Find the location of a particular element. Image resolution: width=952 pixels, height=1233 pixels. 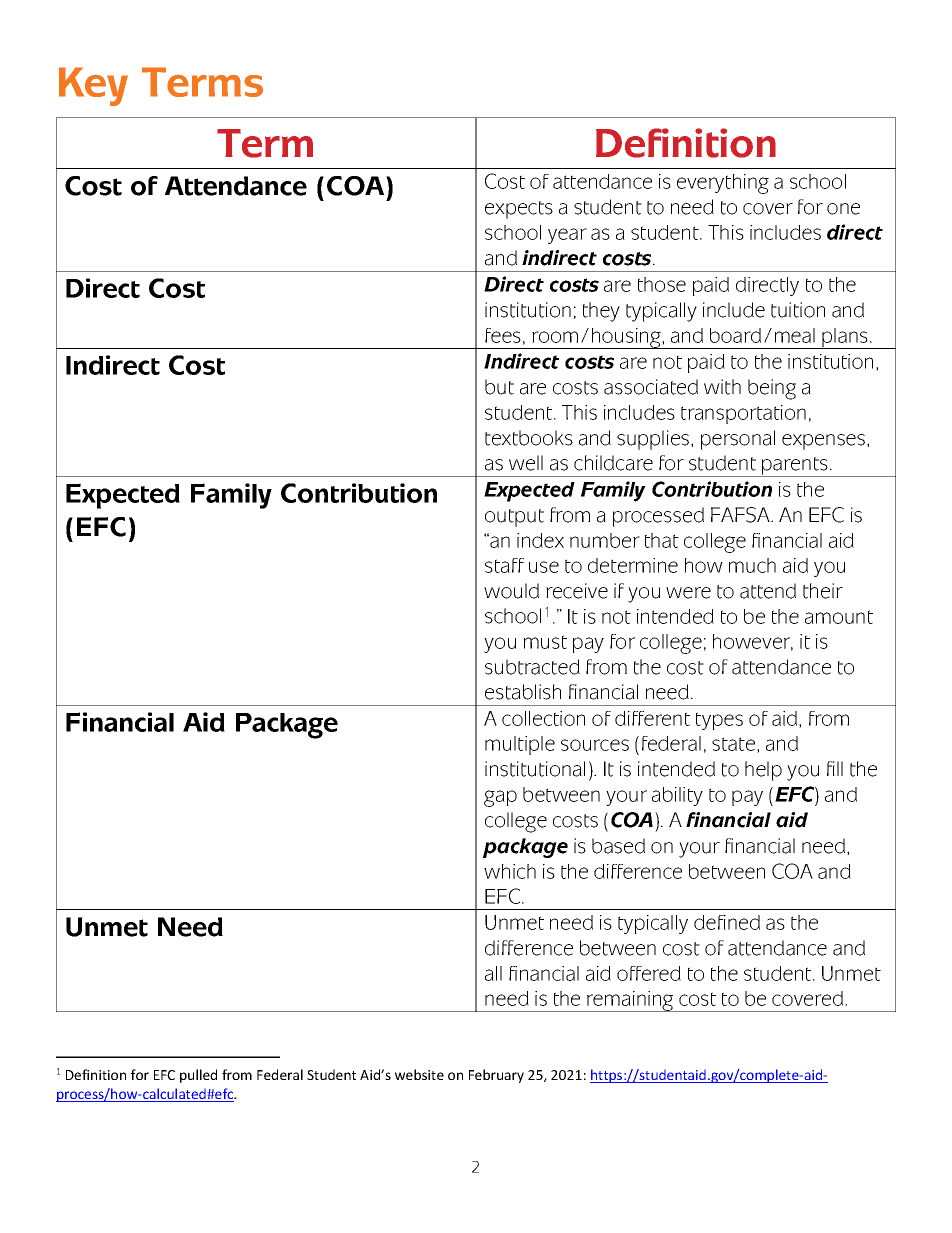

expects is located at coordinates (519, 210).
